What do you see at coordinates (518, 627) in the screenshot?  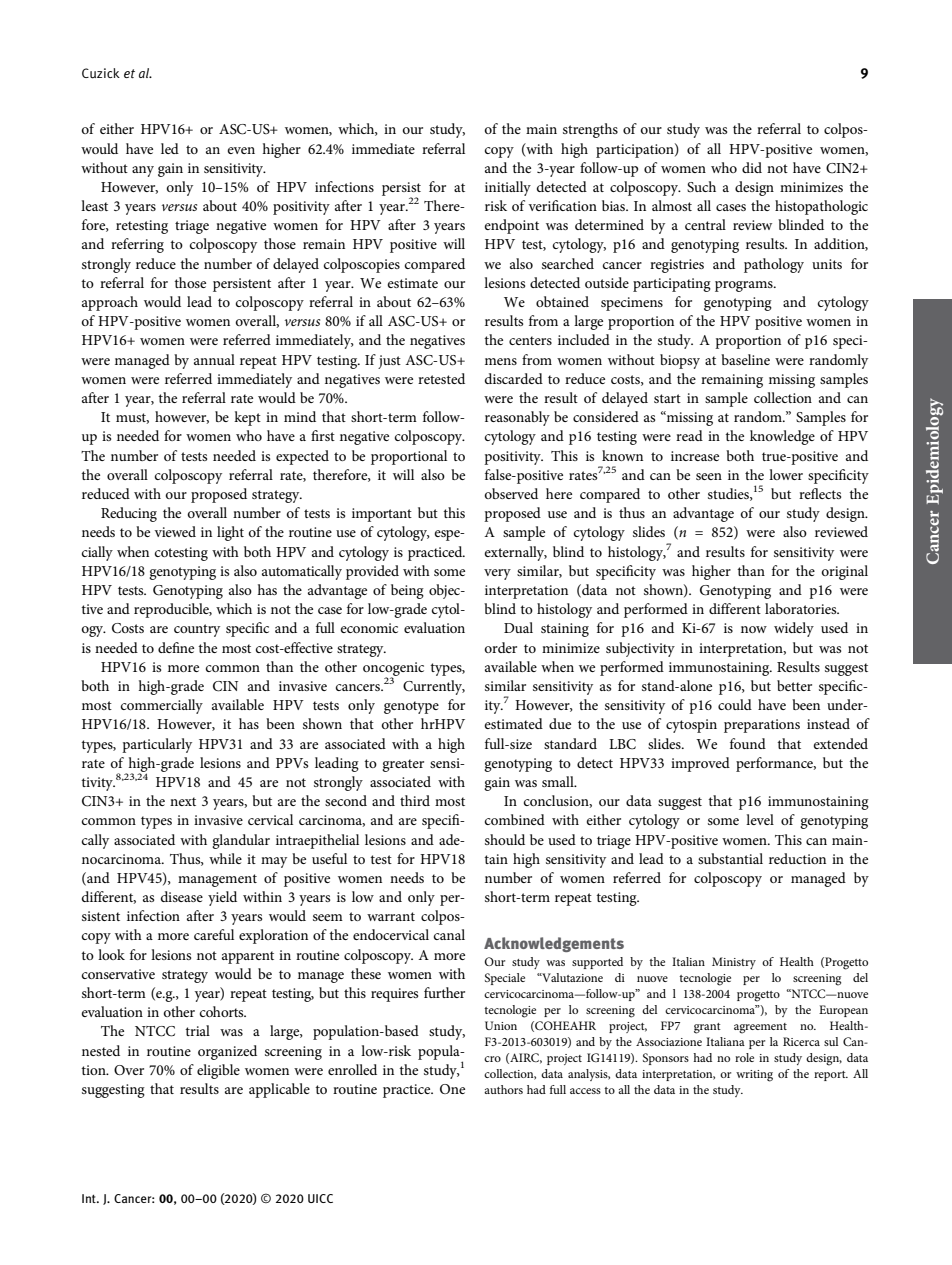 I see `Dual` at bounding box center [518, 627].
